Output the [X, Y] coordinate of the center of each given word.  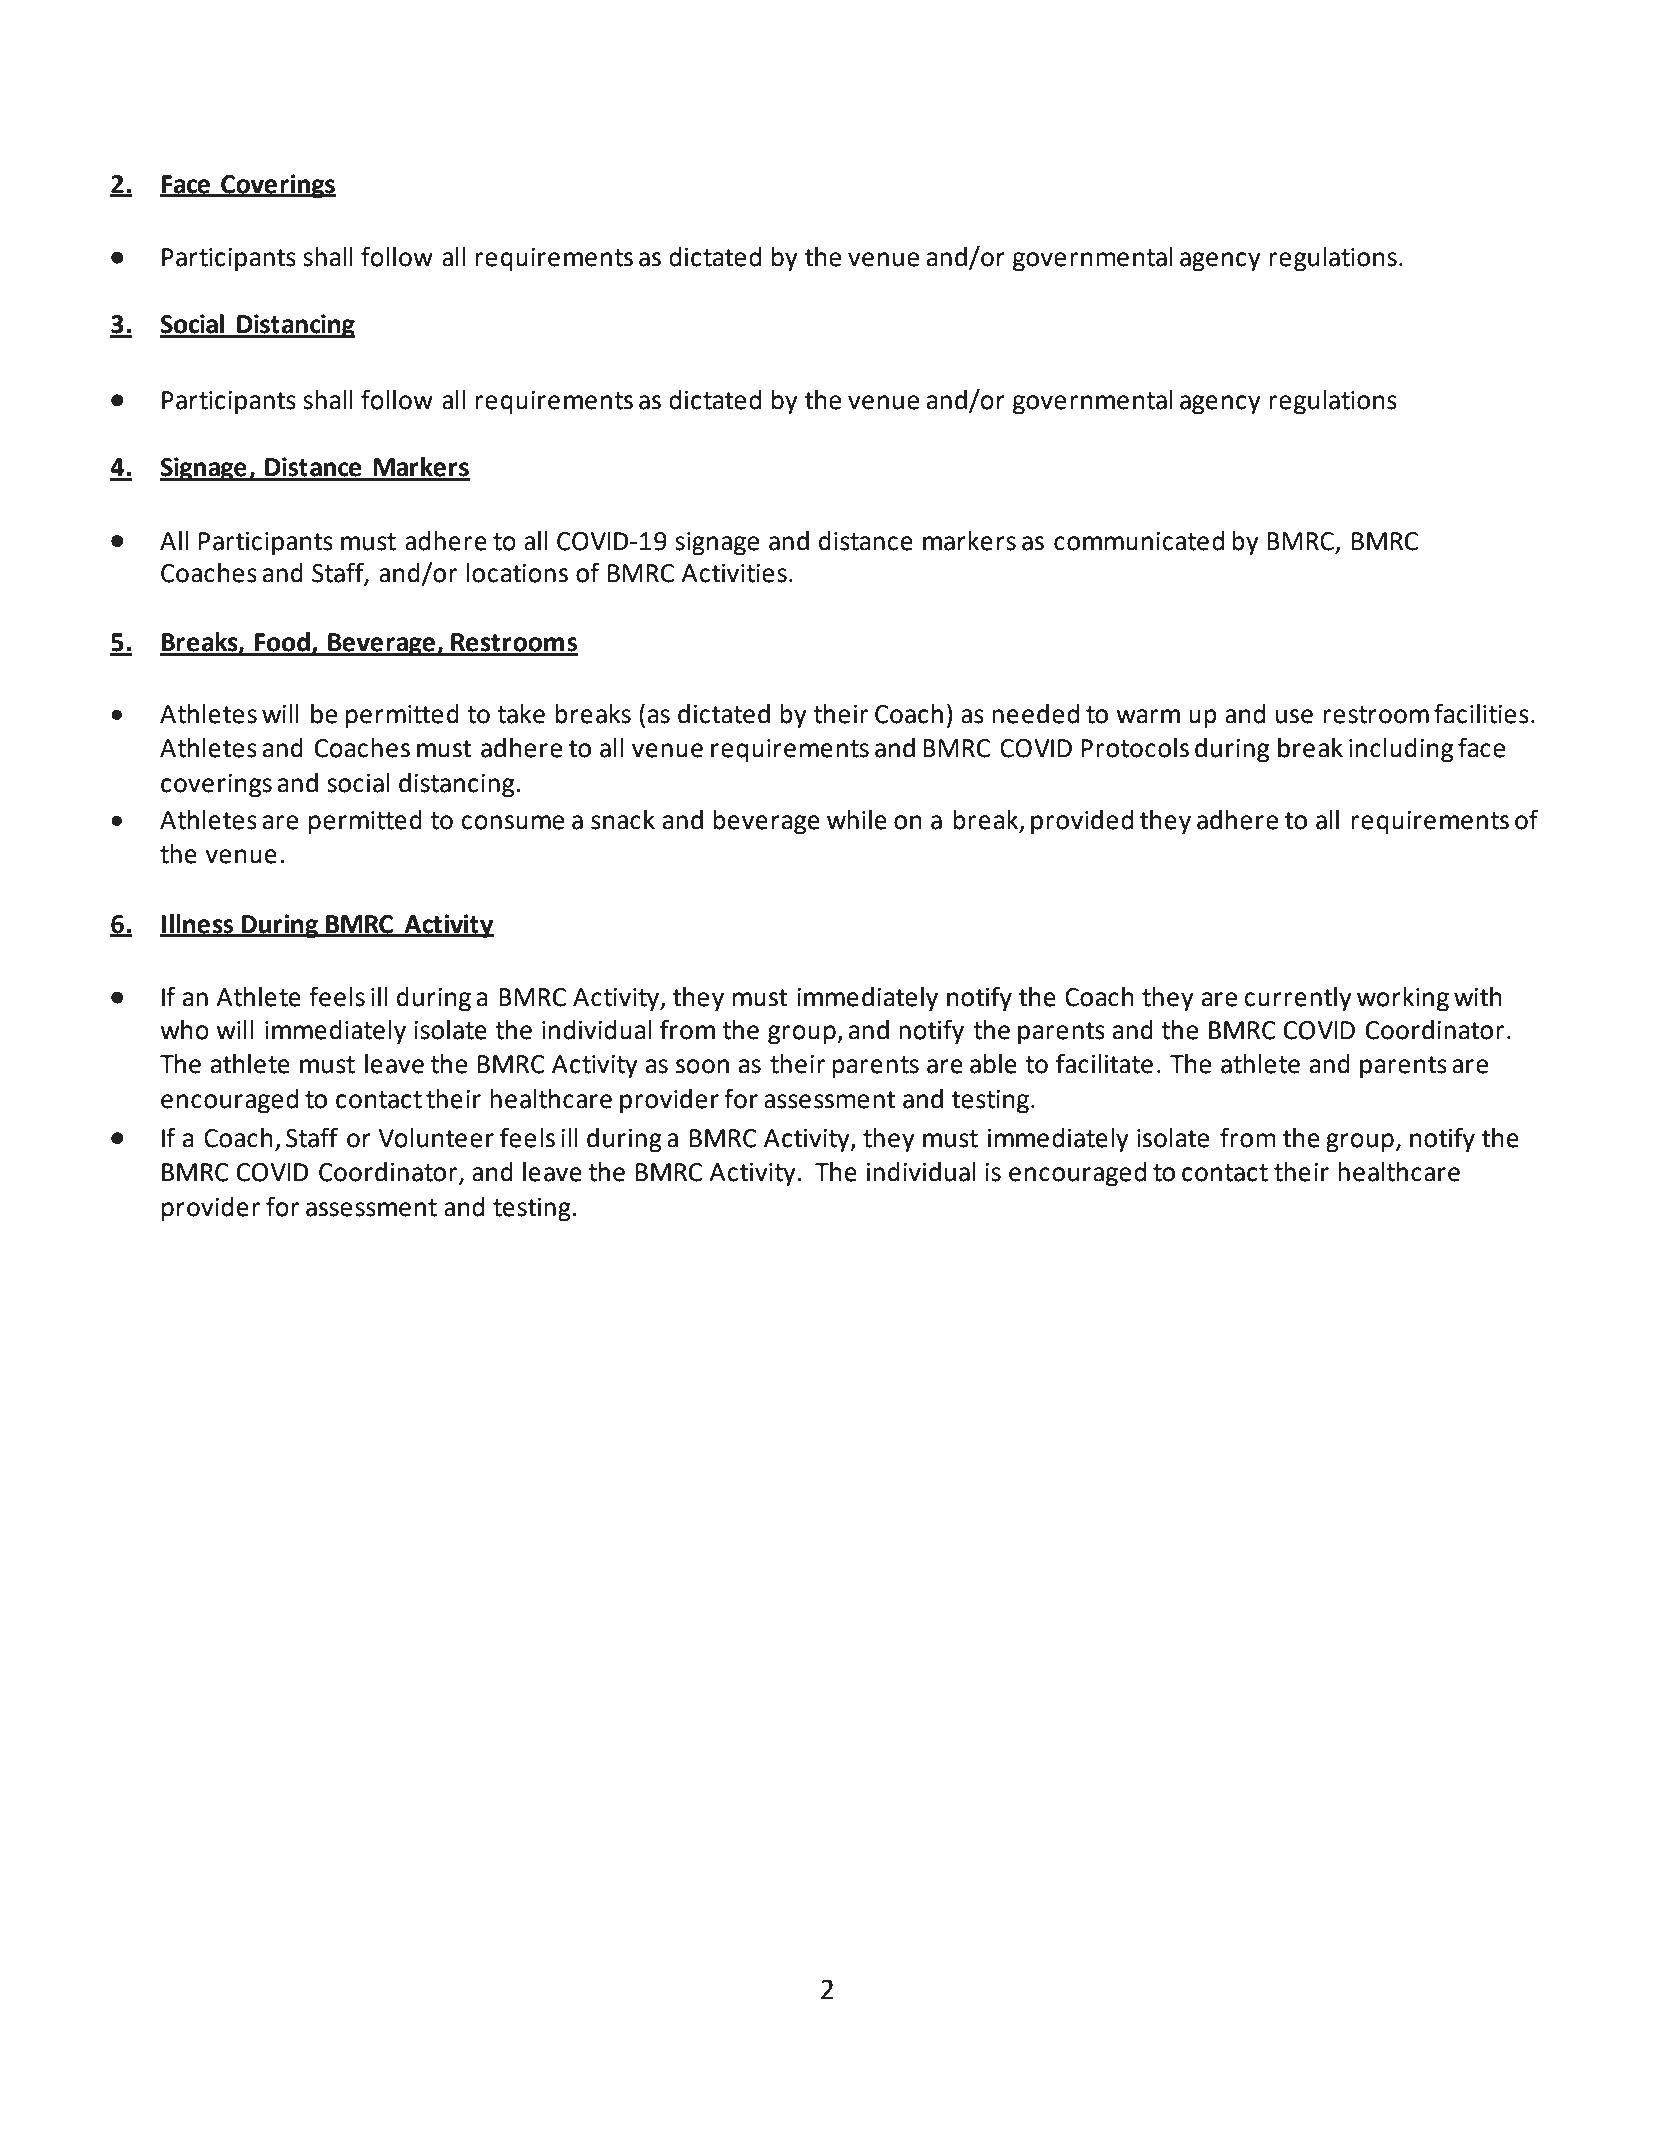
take [521, 714]
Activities [734, 573]
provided [1082, 822]
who [184, 1030]
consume [512, 822]
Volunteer [436, 1138]
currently [1298, 999]
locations [517, 573]
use [1294, 716]
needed [1035, 714]
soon [702, 1066]
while [857, 820]
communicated [1139, 541]
